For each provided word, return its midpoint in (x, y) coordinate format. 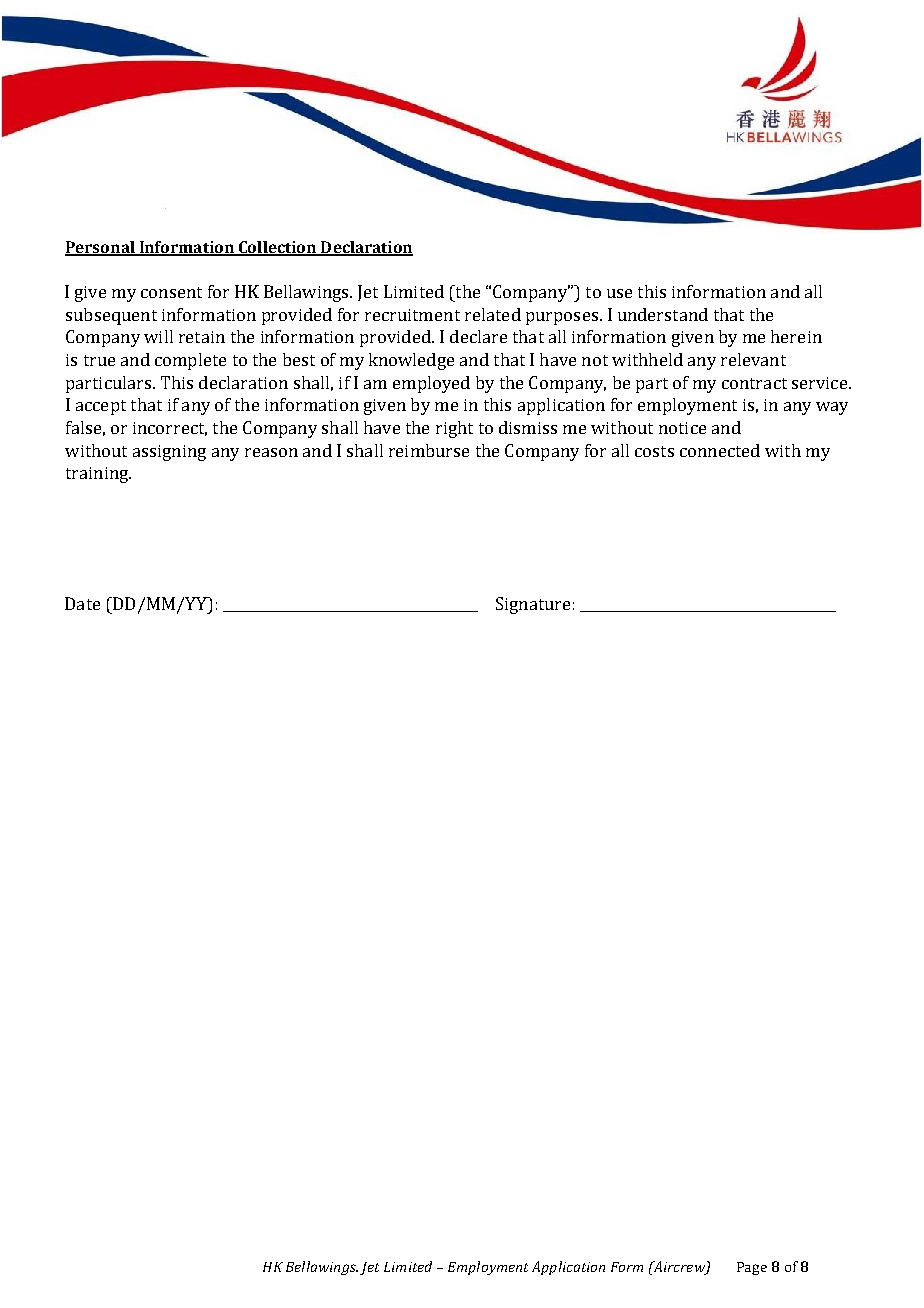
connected (720, 450)
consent (171, 292)
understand (663, 314)
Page (752, 1268)
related (493, 314)
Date (82, 603)
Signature (533, 605)
